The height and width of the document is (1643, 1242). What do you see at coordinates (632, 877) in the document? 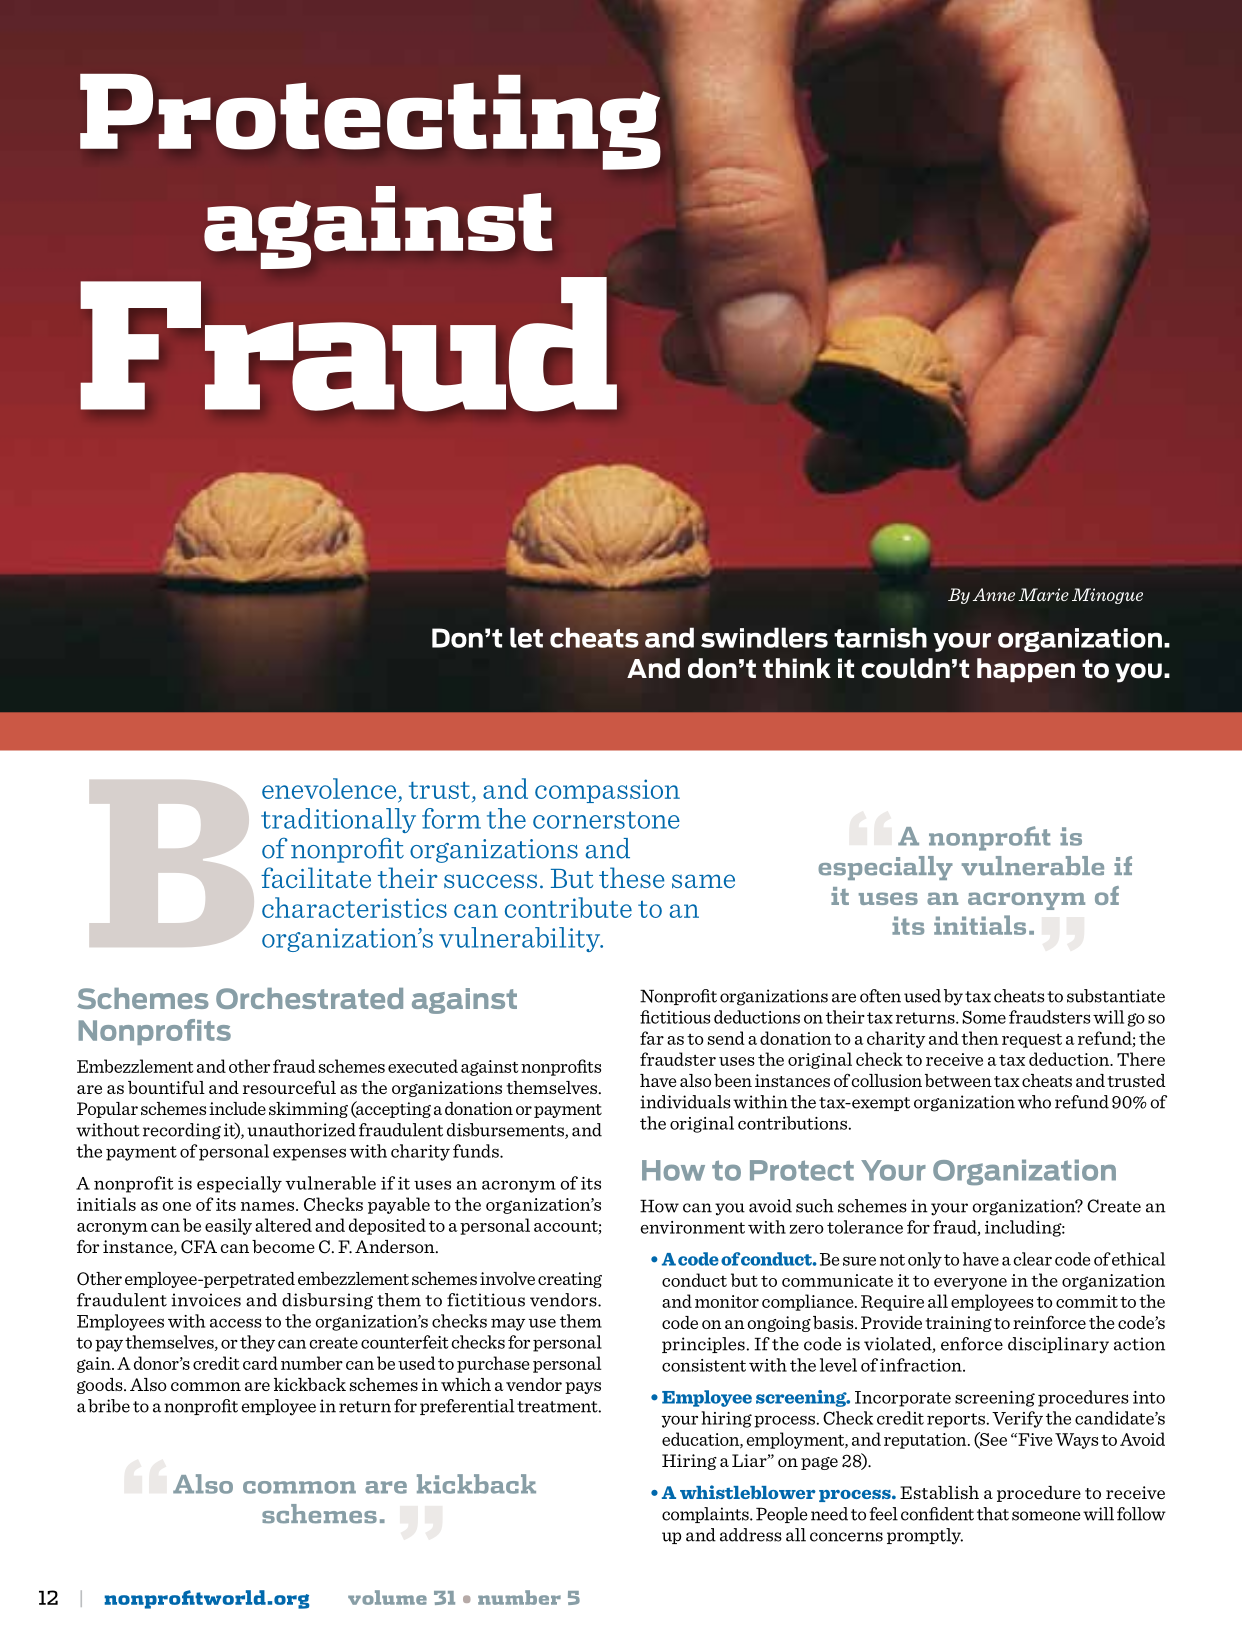
I see `these` at bounding box center [632, 877].
